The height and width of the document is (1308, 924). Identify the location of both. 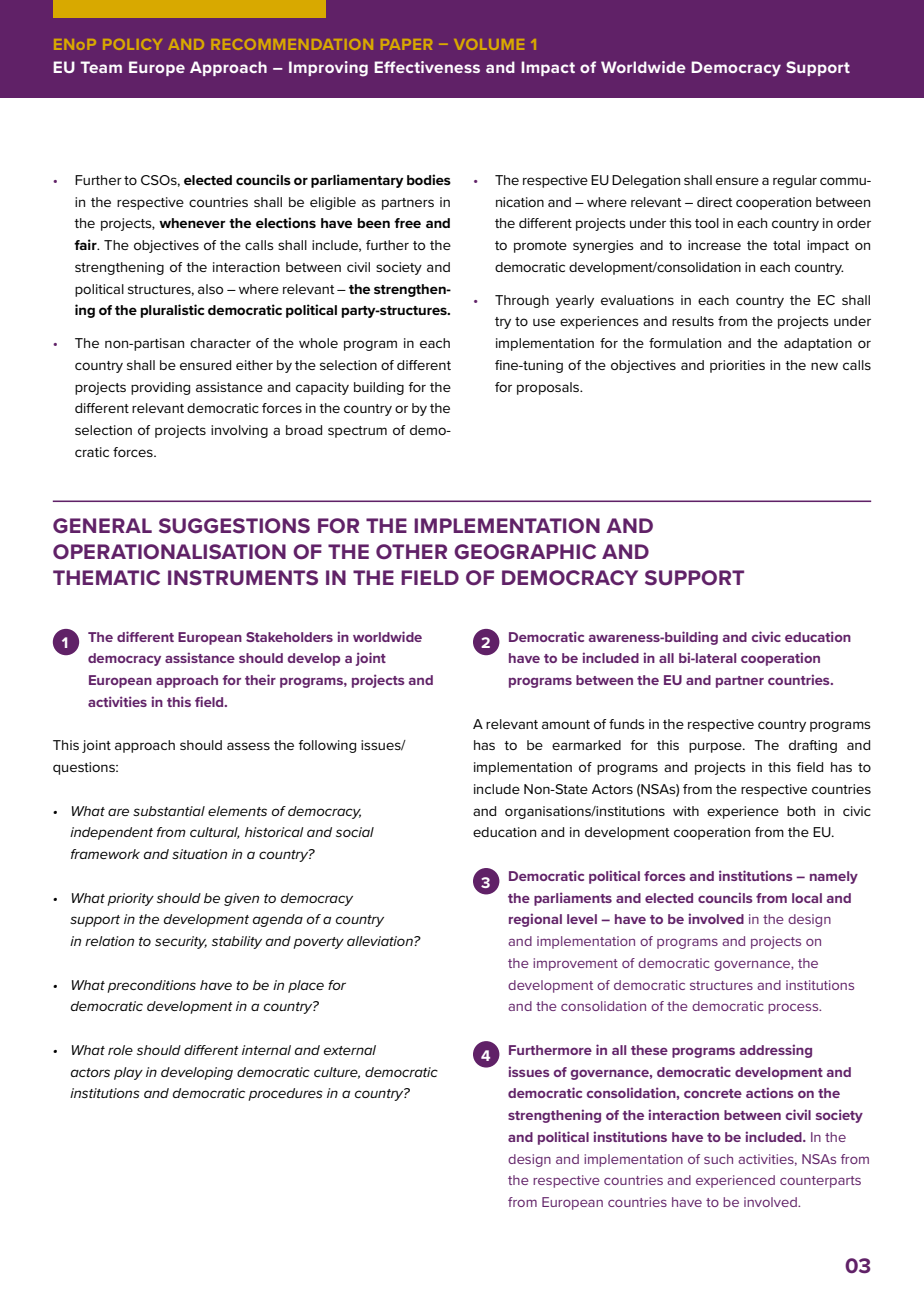
(801, 811).
